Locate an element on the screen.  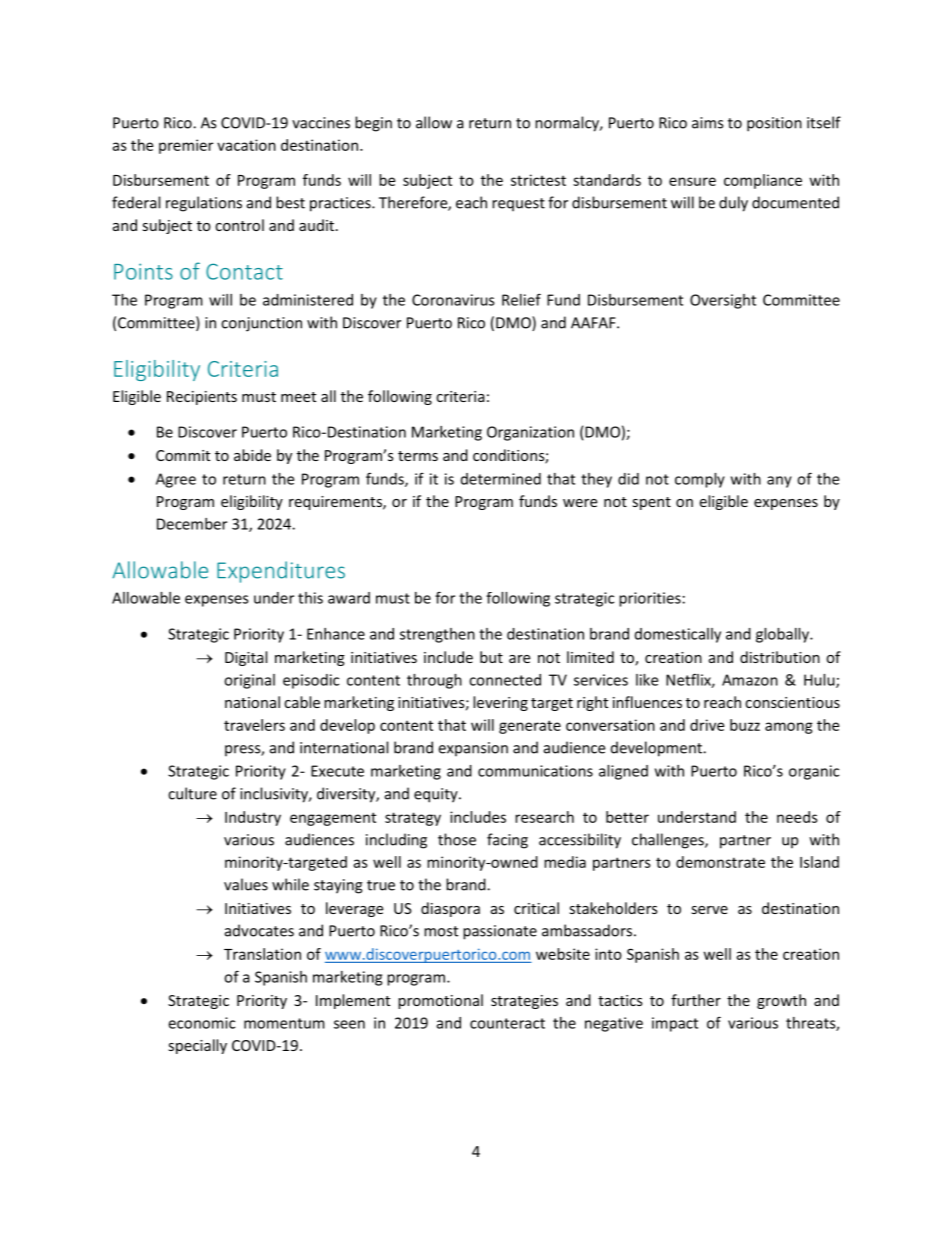
travelers is located at coordinates (254, 725).
